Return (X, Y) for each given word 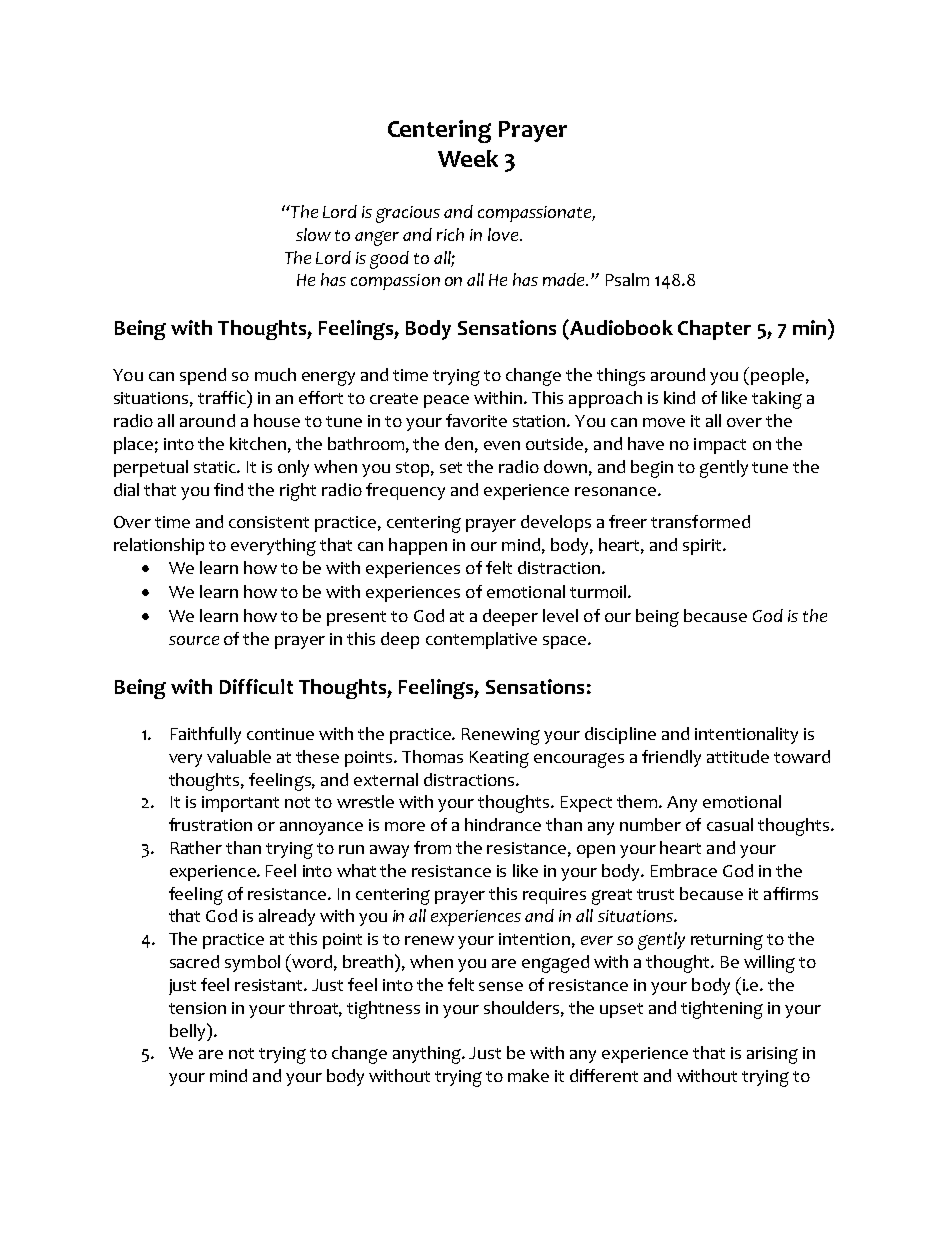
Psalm (627, 279)
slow (313, 234)
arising (772, 1055)
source (194, 640)
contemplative (481, 640)
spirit (704, 547)
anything (428, 1055)
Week (468, 158)
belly (189, 1032)
